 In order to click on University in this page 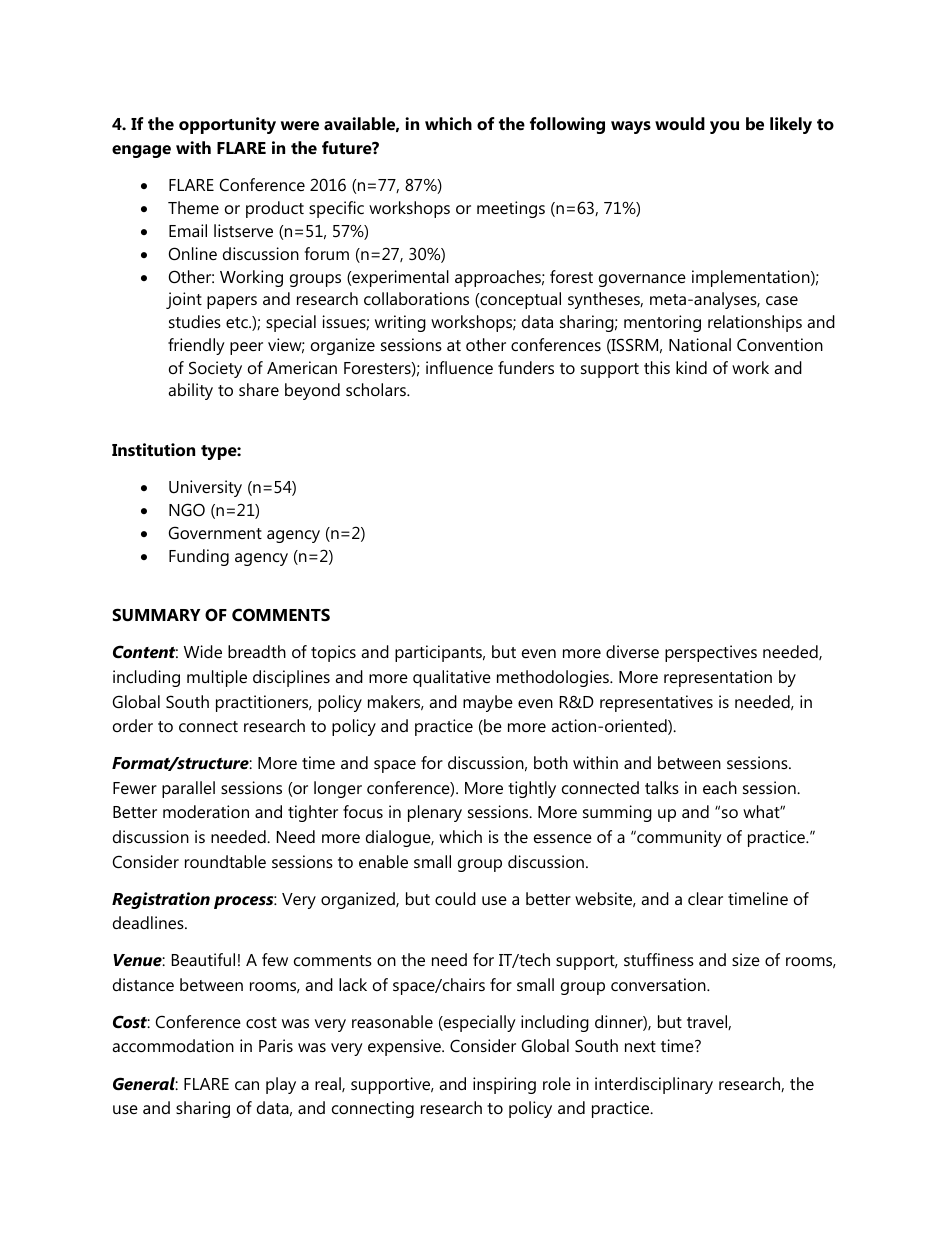, I will do `click(205, 488)`.
